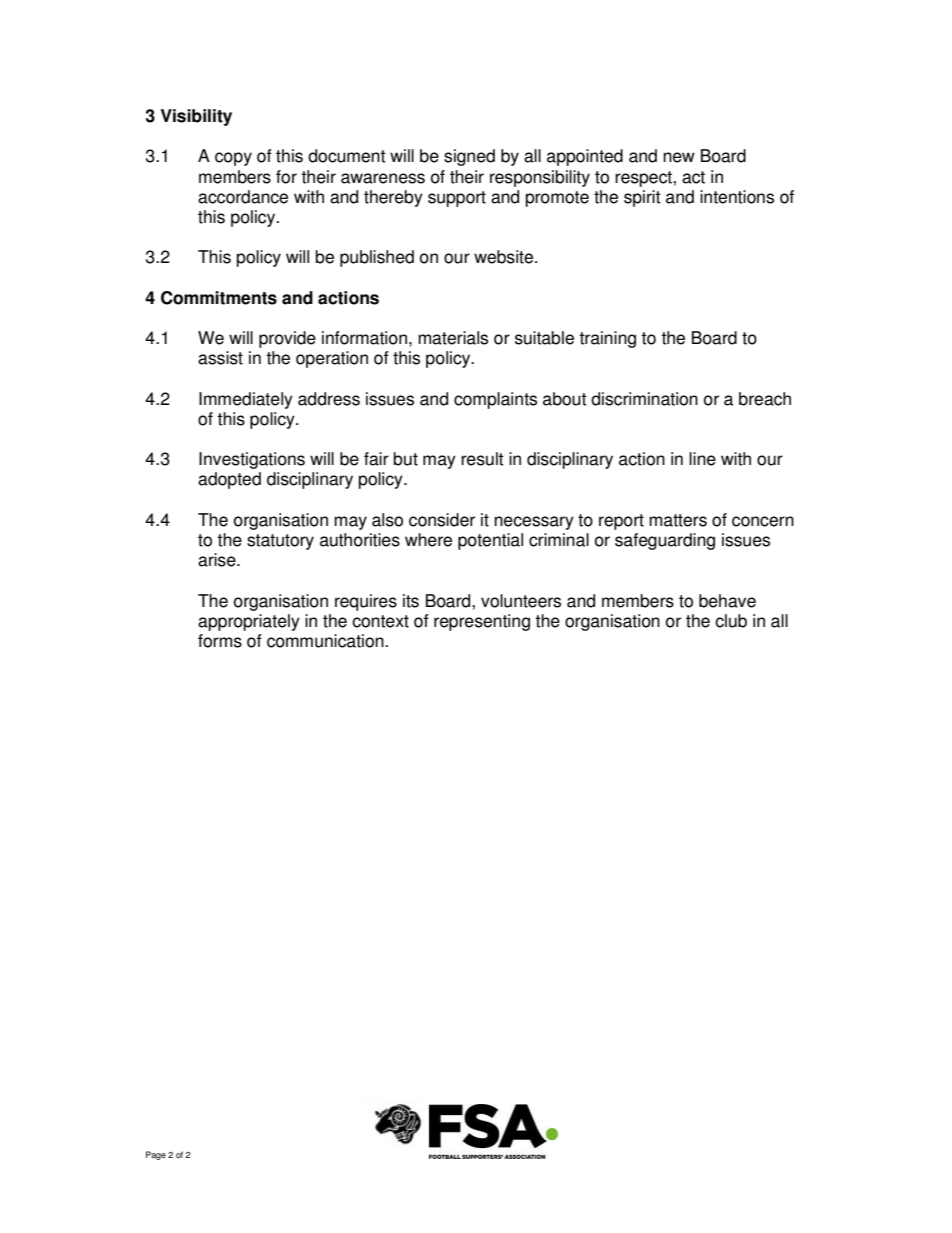  What do you see at coordinates (482, 459) in the document?
I see `result` at bounding box center [482, 459].
